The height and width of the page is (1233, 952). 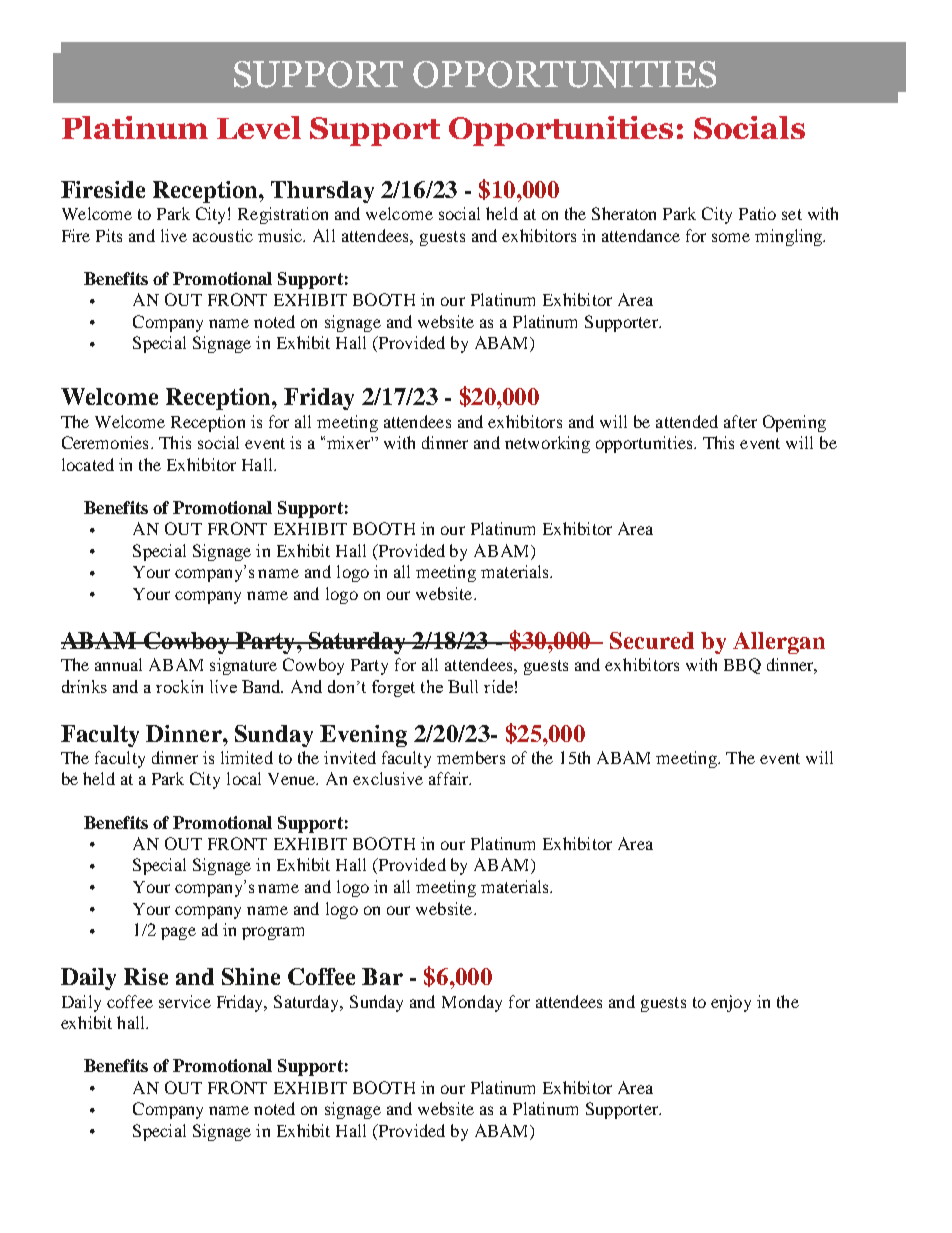 What do you see at coordinates (259, 127) in the page?
I see `Level` at bounding box center [259, 127].
